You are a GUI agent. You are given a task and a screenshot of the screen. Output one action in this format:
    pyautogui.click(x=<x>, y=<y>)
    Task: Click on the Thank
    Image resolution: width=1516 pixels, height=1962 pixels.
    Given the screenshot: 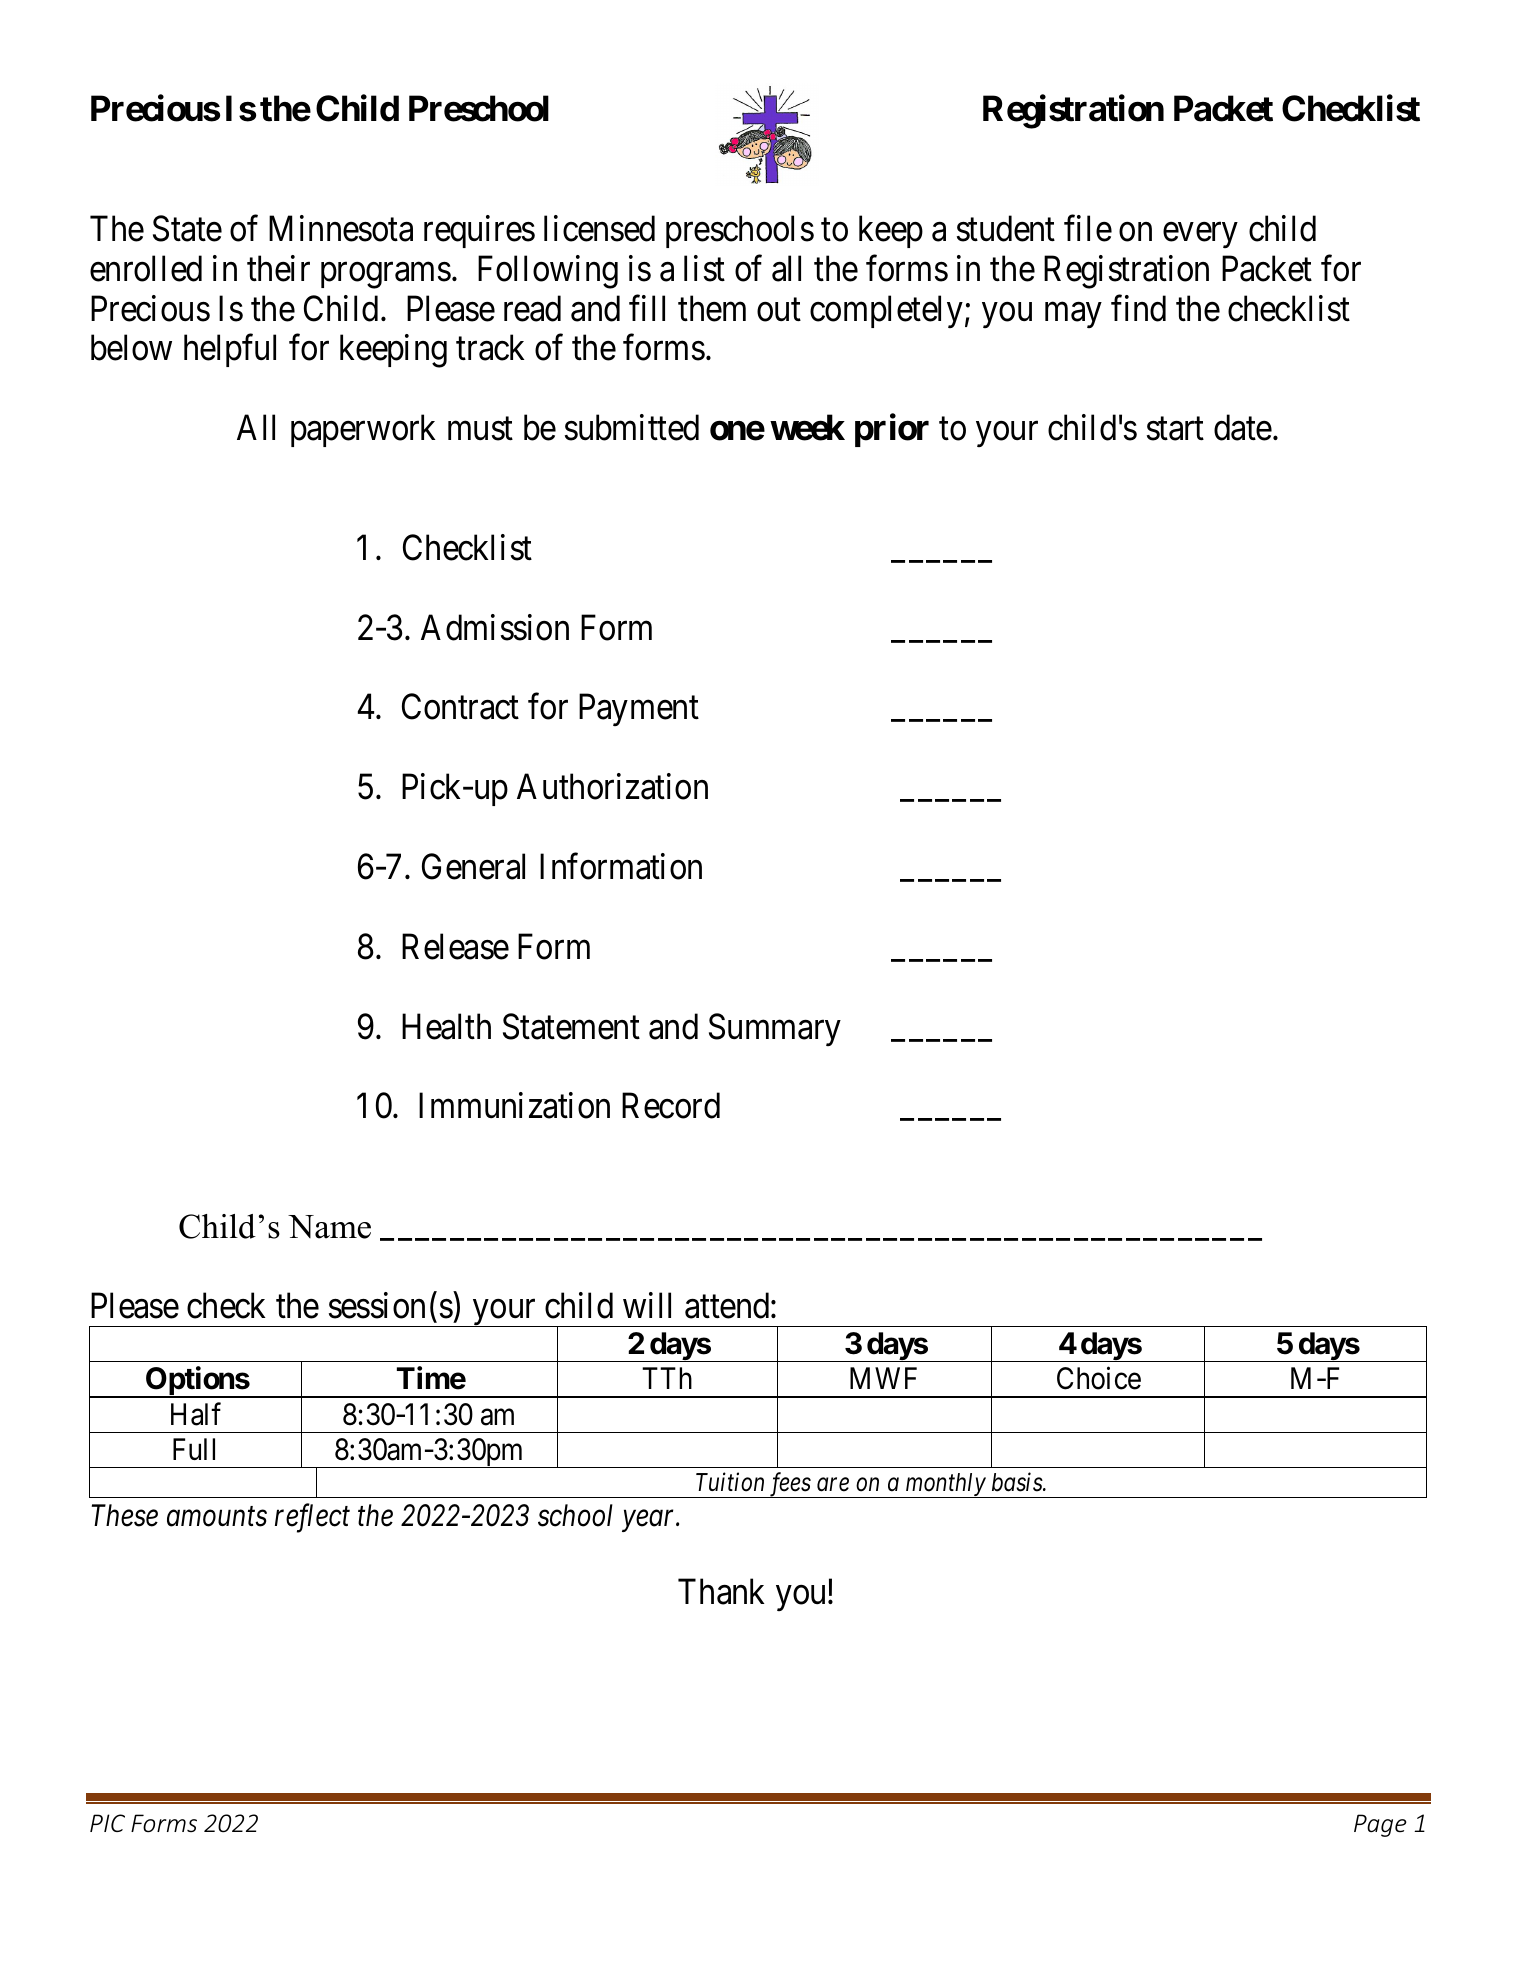 What is the action you would take?
    pyautogui.click(x=721, y=1592)
